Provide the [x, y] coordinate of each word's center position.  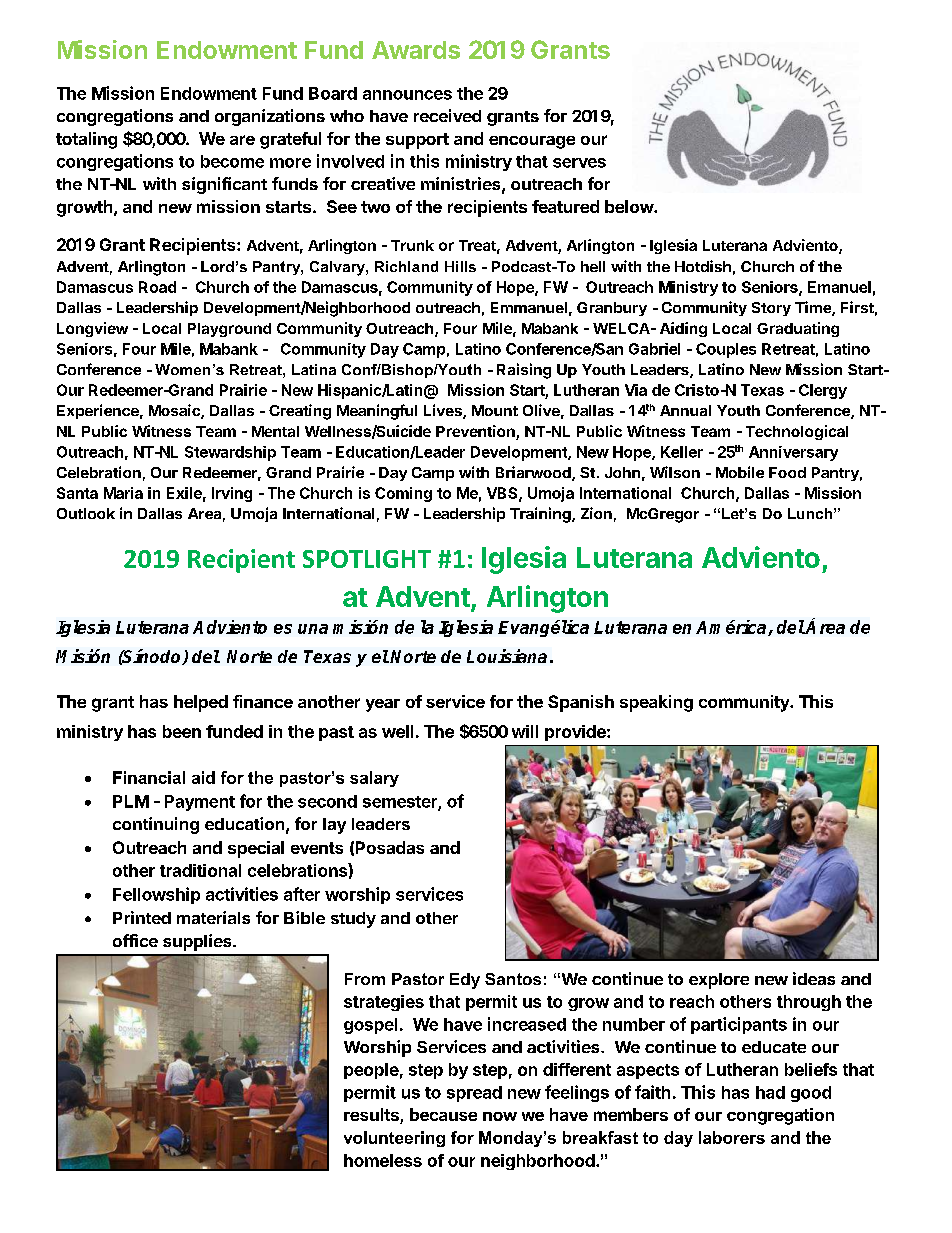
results [372, 1116]
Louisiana [507, 656]
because [443, 1114]
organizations [270, 117]
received [447, 115]
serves [579, 163]
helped [201, 703]
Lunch [810, 513]
